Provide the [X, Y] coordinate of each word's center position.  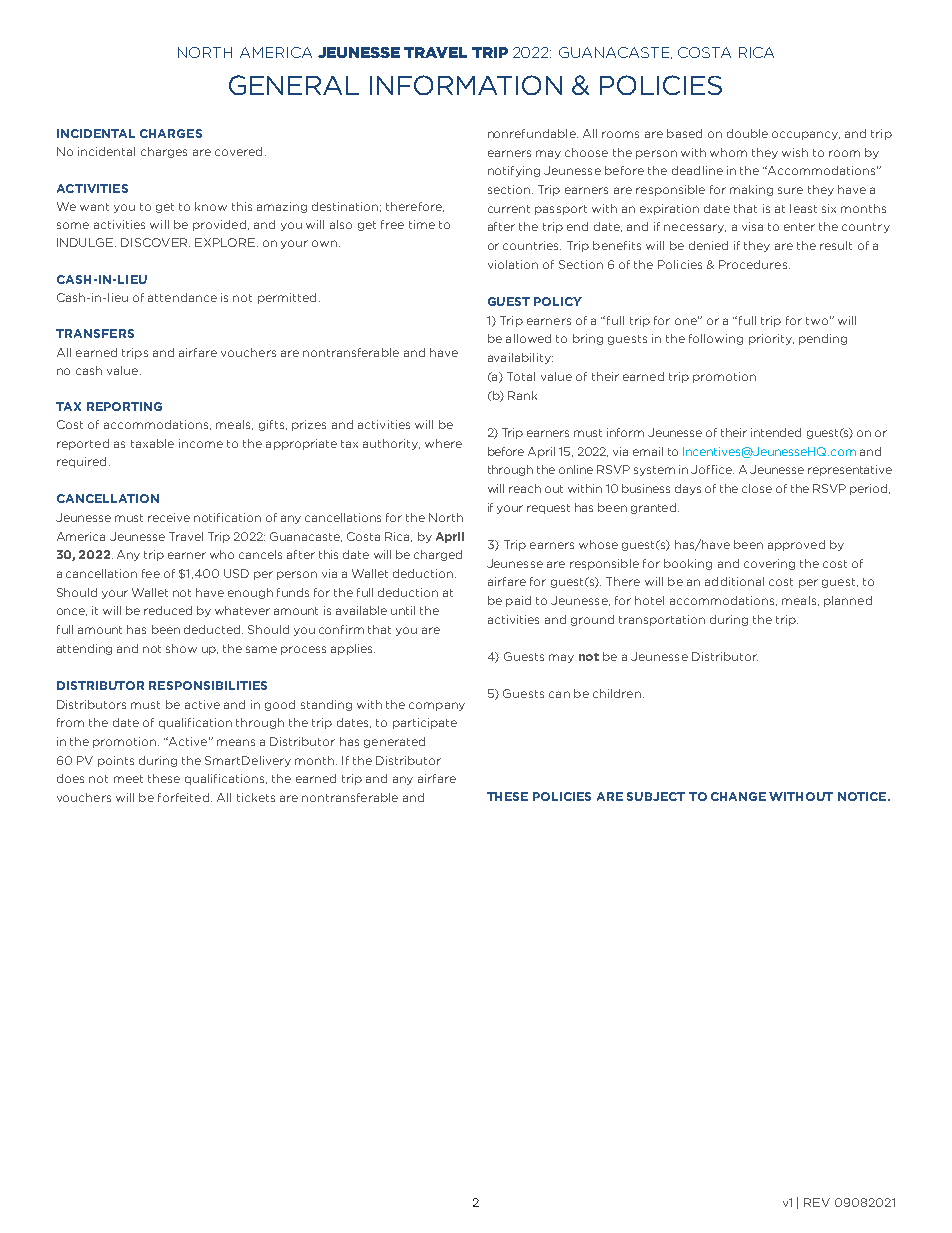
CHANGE [738, 796]
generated [394, 742]
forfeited [185, 797]
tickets [256, 797]
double [747, 133]
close [757, 488]
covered [238, 151]
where [443, 443]
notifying [514, 171]
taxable [152, 443]
